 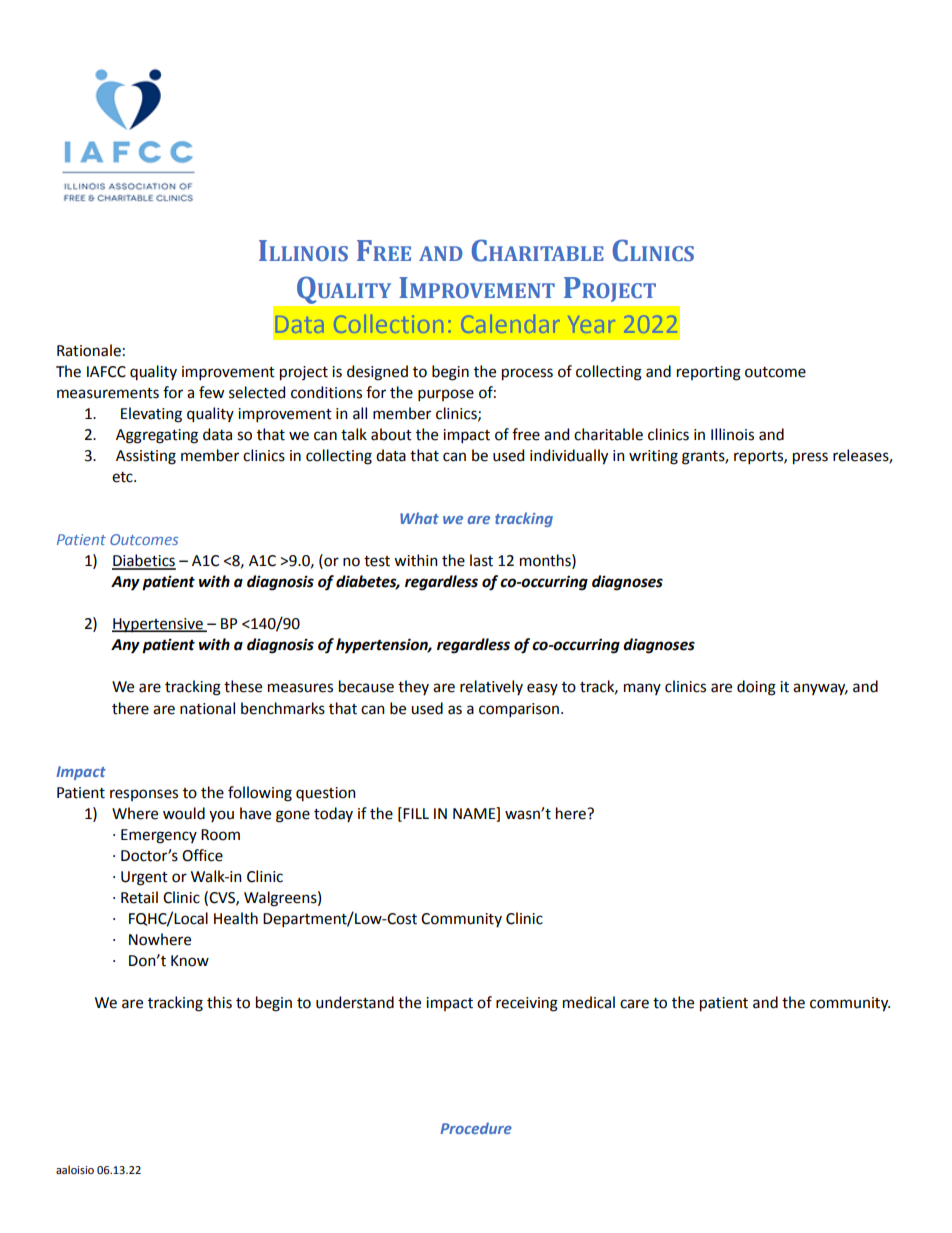 What do you see at coordinates (527, 1004) in the screenshot?
I see `receiving` at bounding box center [527, 1004].
